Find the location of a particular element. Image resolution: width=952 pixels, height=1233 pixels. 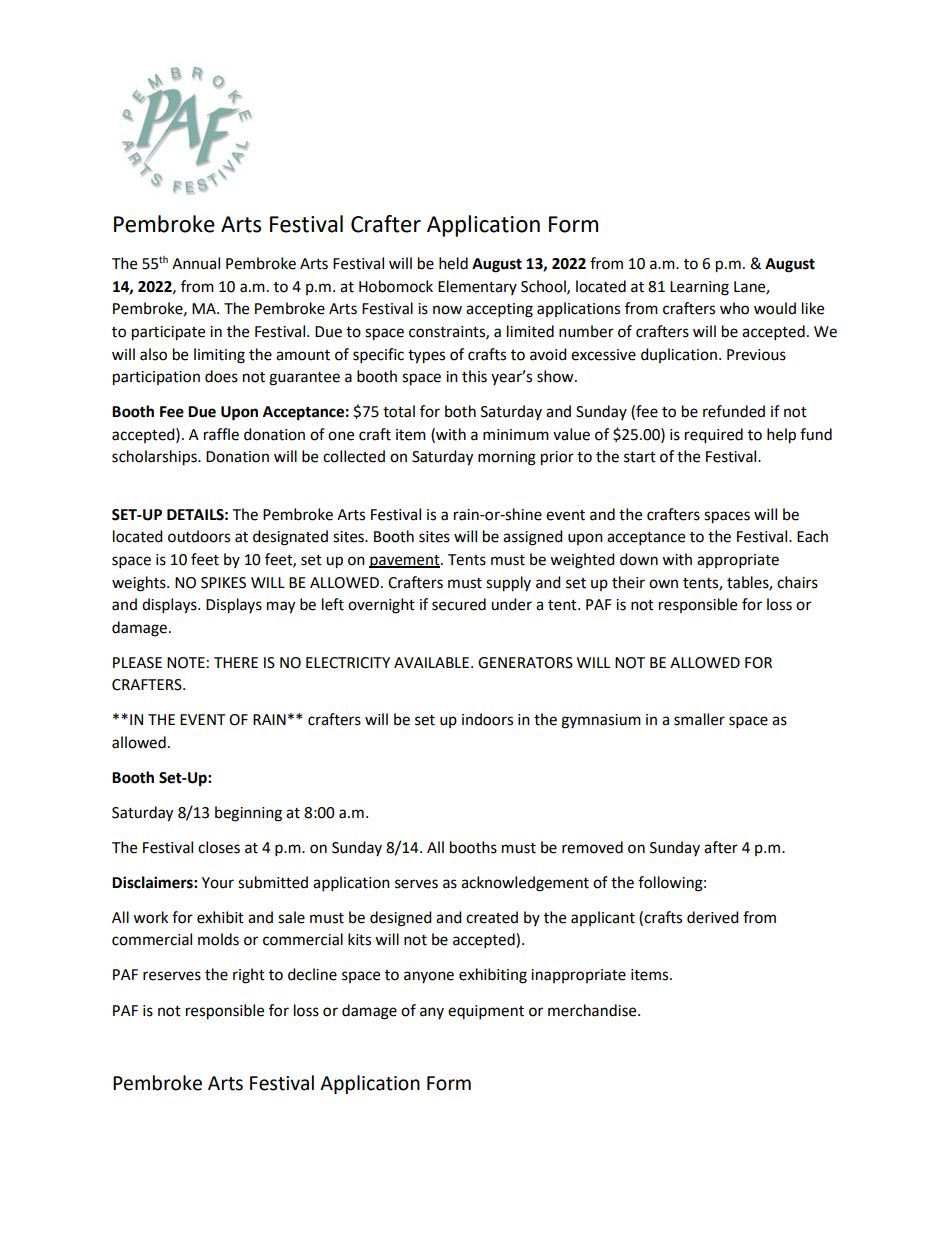

Annual is located at coordinates (196, 263).
